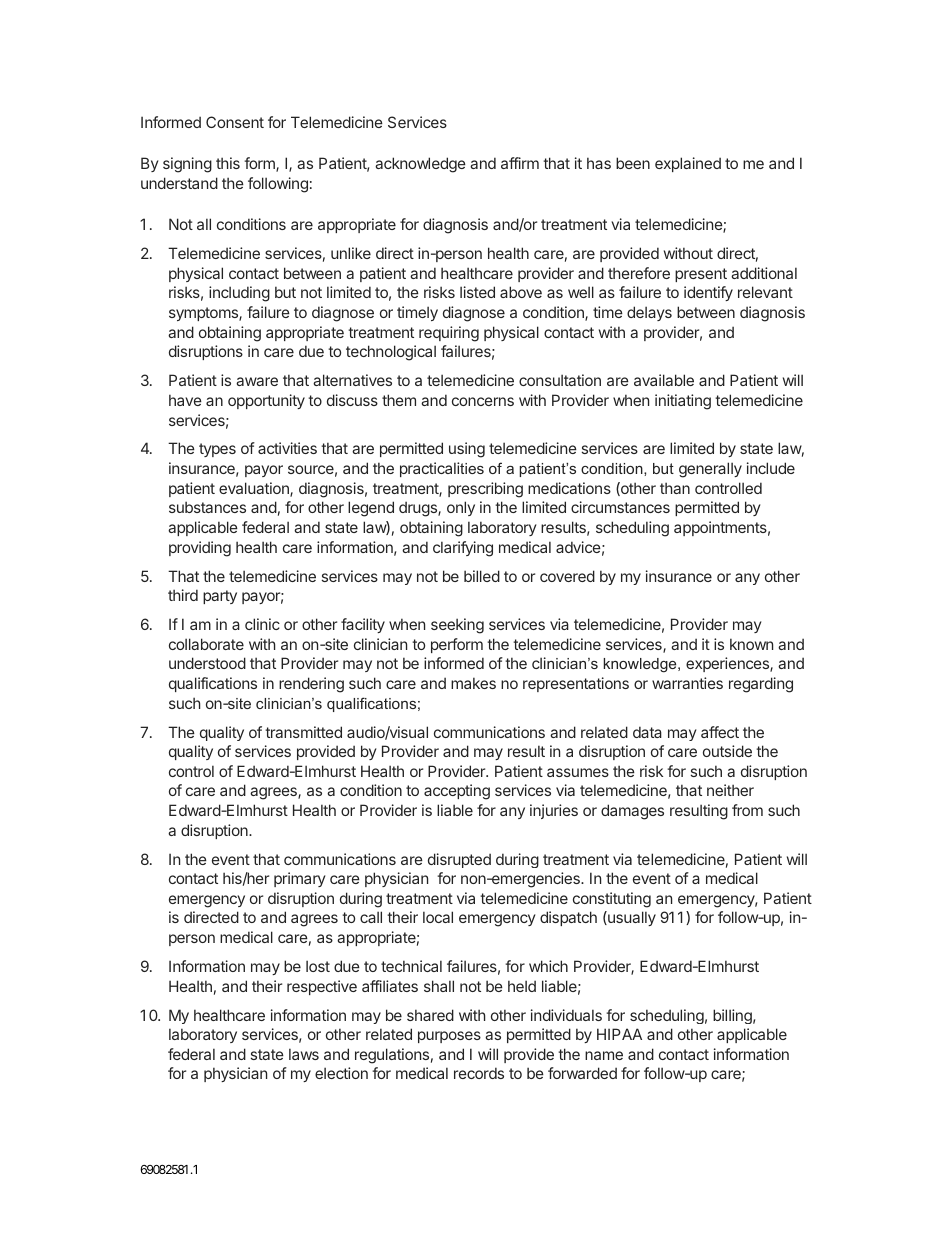 This image has width=952, height=1233. I want to click on affirm, so click(520, 163).
